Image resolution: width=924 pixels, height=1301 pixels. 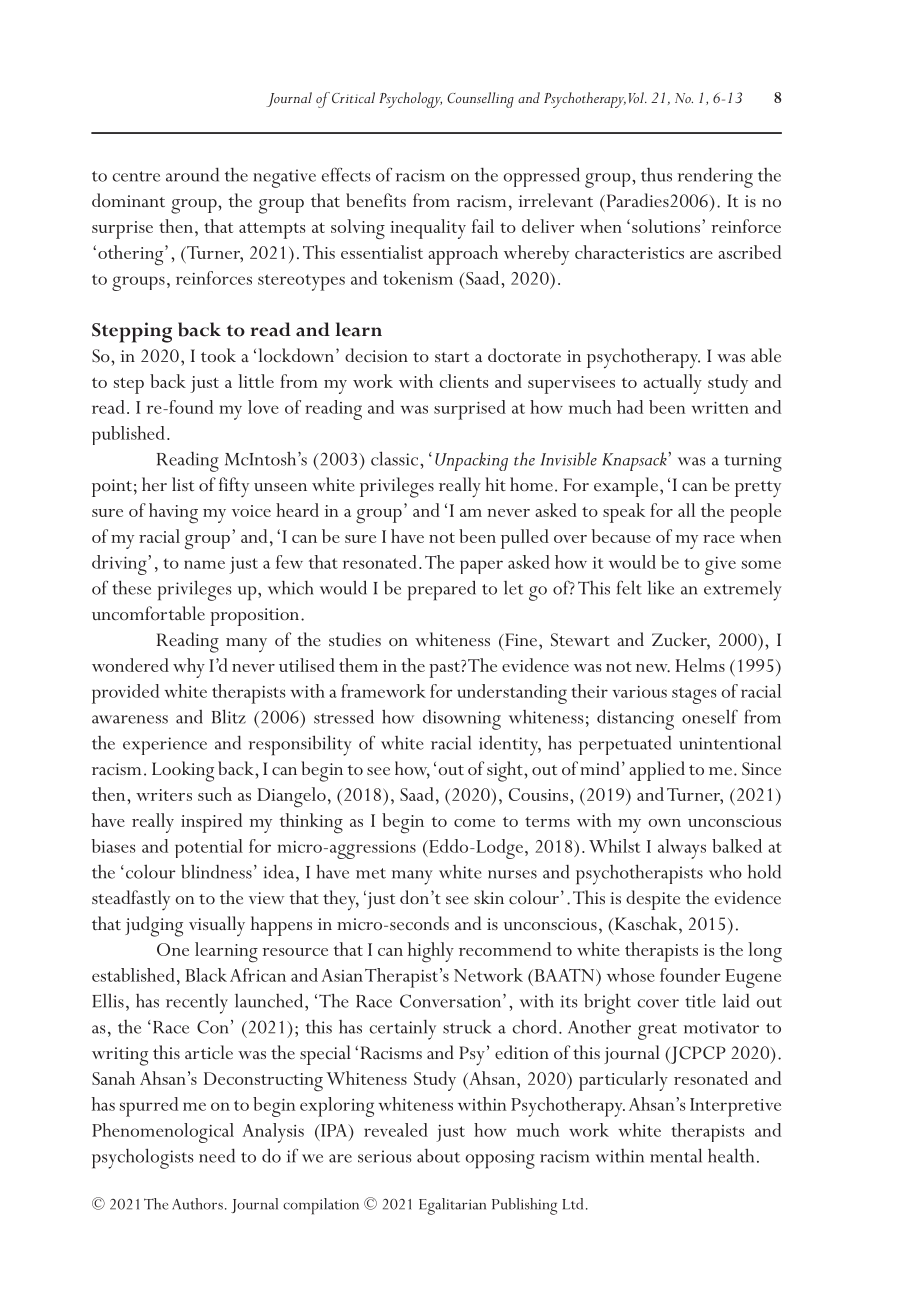 What do you see at coordinates (217, 1155) in the screenshot?
I see `need` at bounding box center [217, 1155].
